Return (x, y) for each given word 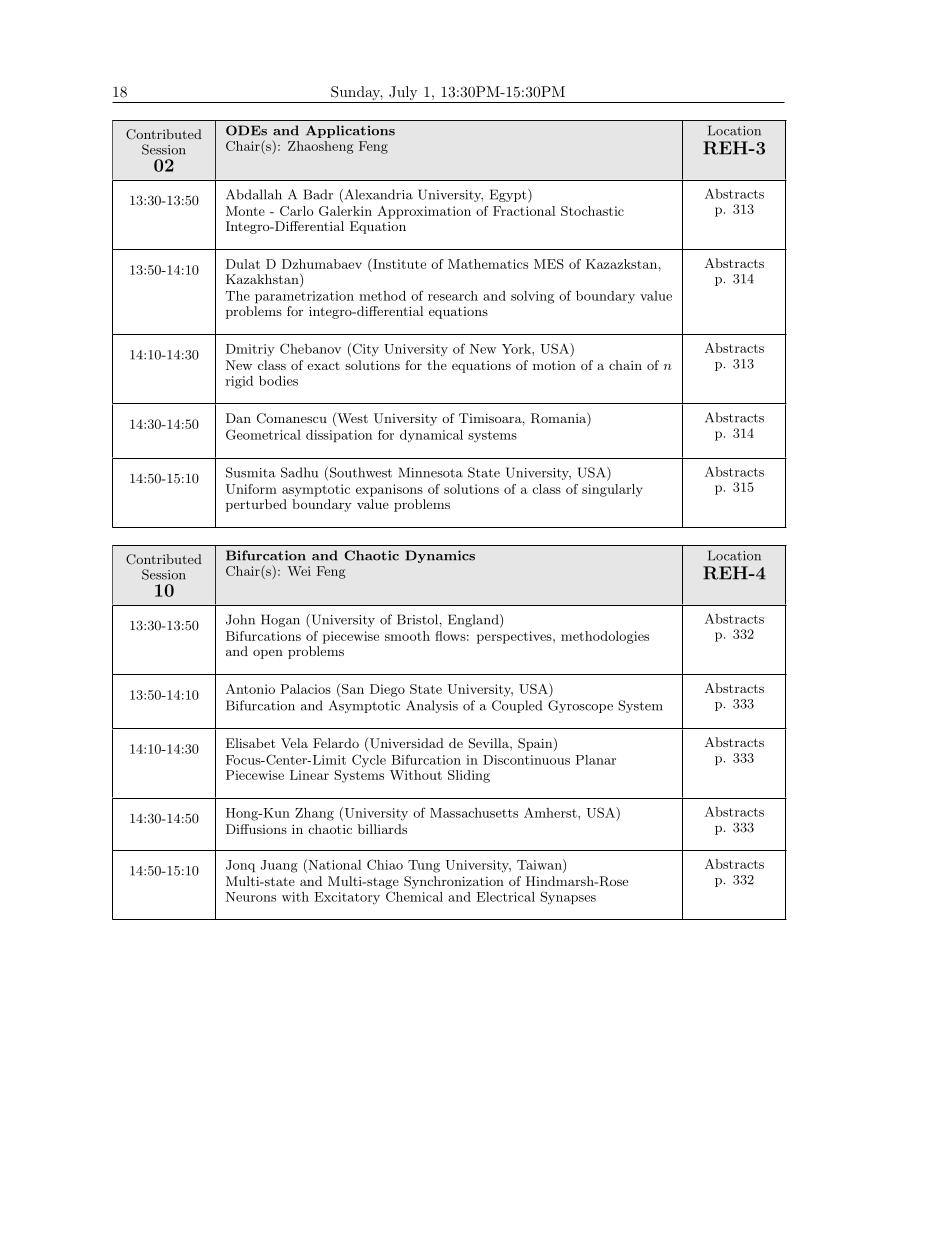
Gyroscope (580, 706)
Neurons (251, 897)
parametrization (304, 297)
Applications (350, 131)
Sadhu (299, 472)
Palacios (305, 689)
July (403, 94)
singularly (612, 490)
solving (532, 297)
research (453, 296)
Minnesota (431, 472)
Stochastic (592, 211)
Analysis (432, 706)
